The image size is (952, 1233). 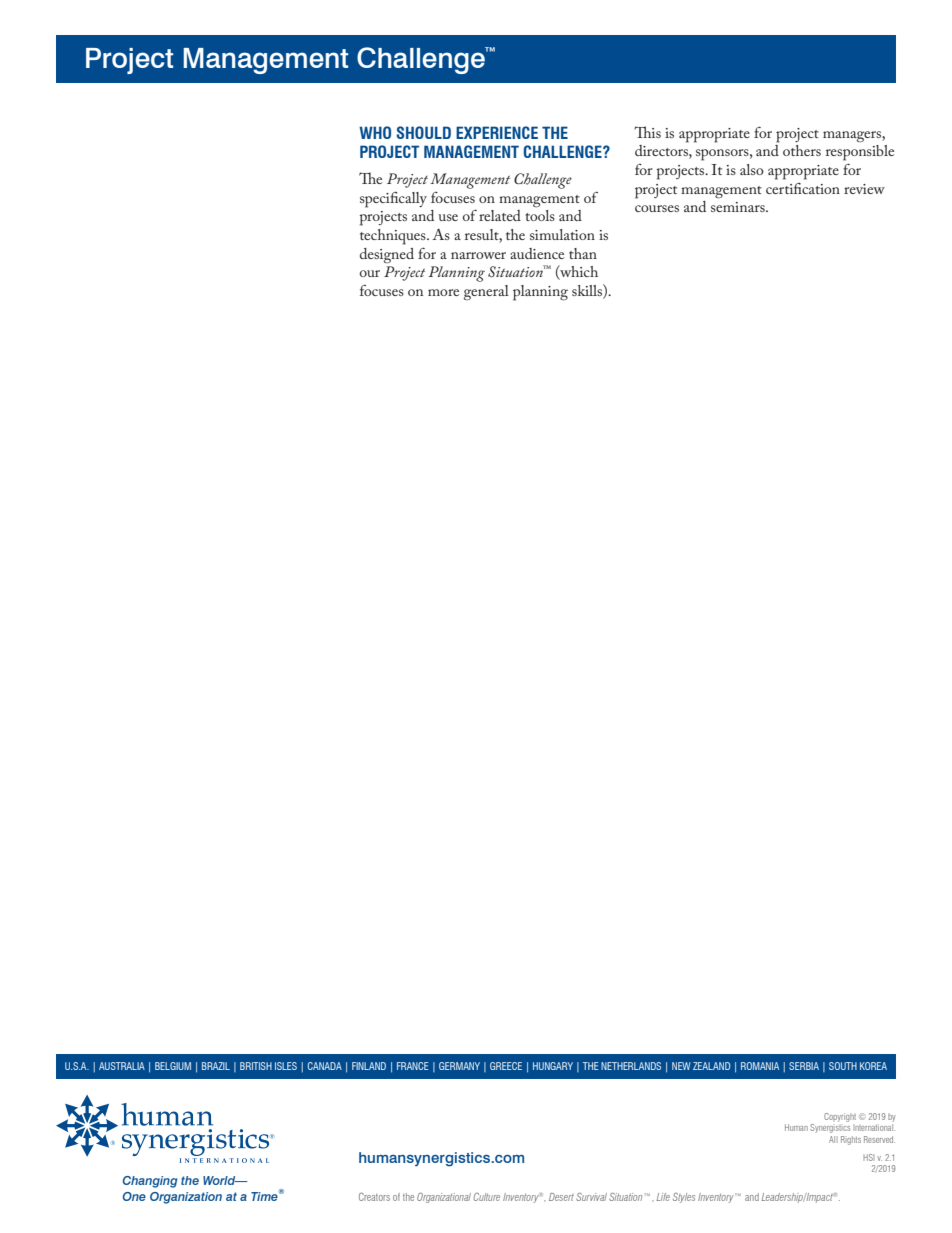 I want to click on more, so click(x=443, y=292).
